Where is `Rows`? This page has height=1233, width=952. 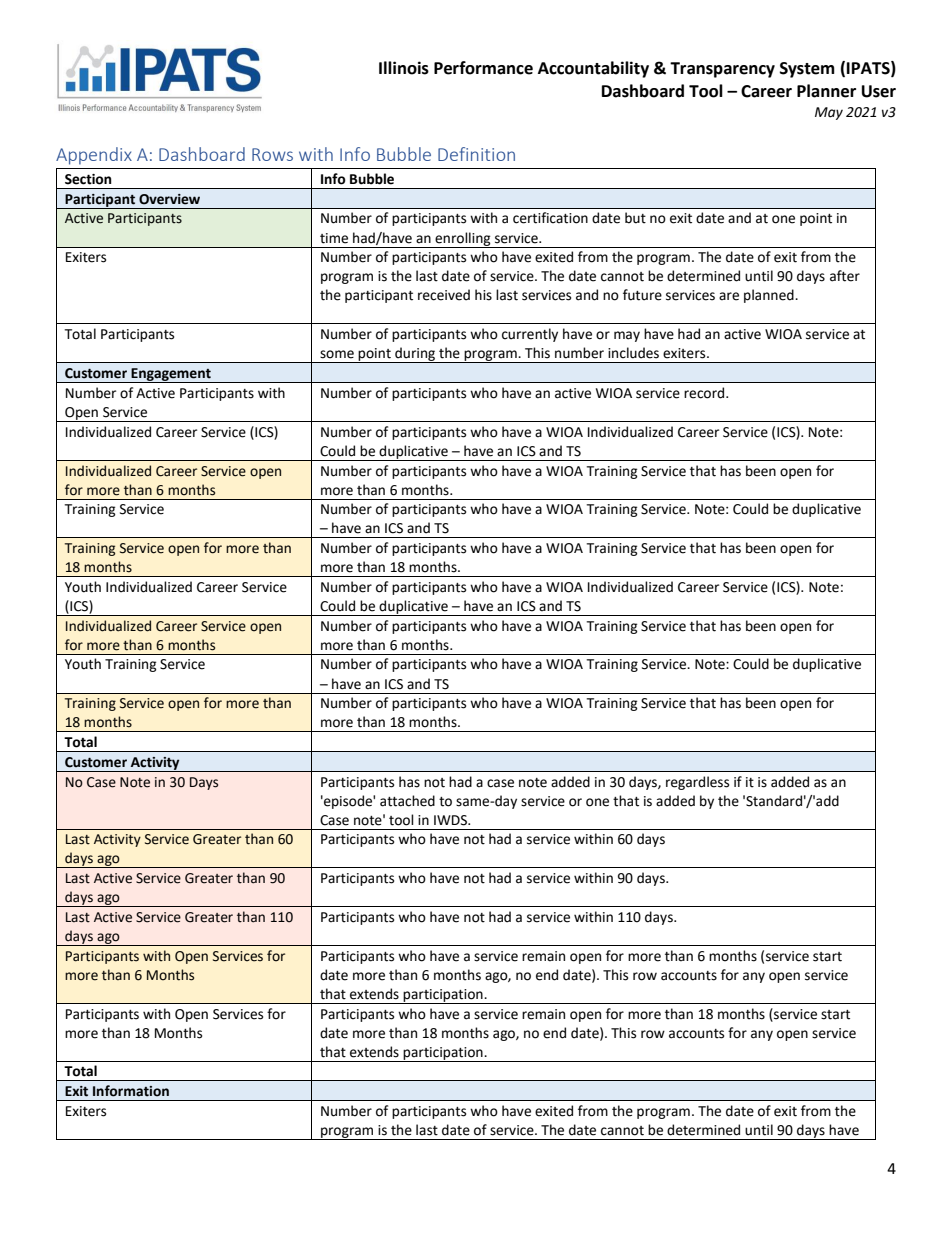
Rows is located at coordinates (272, 154).
